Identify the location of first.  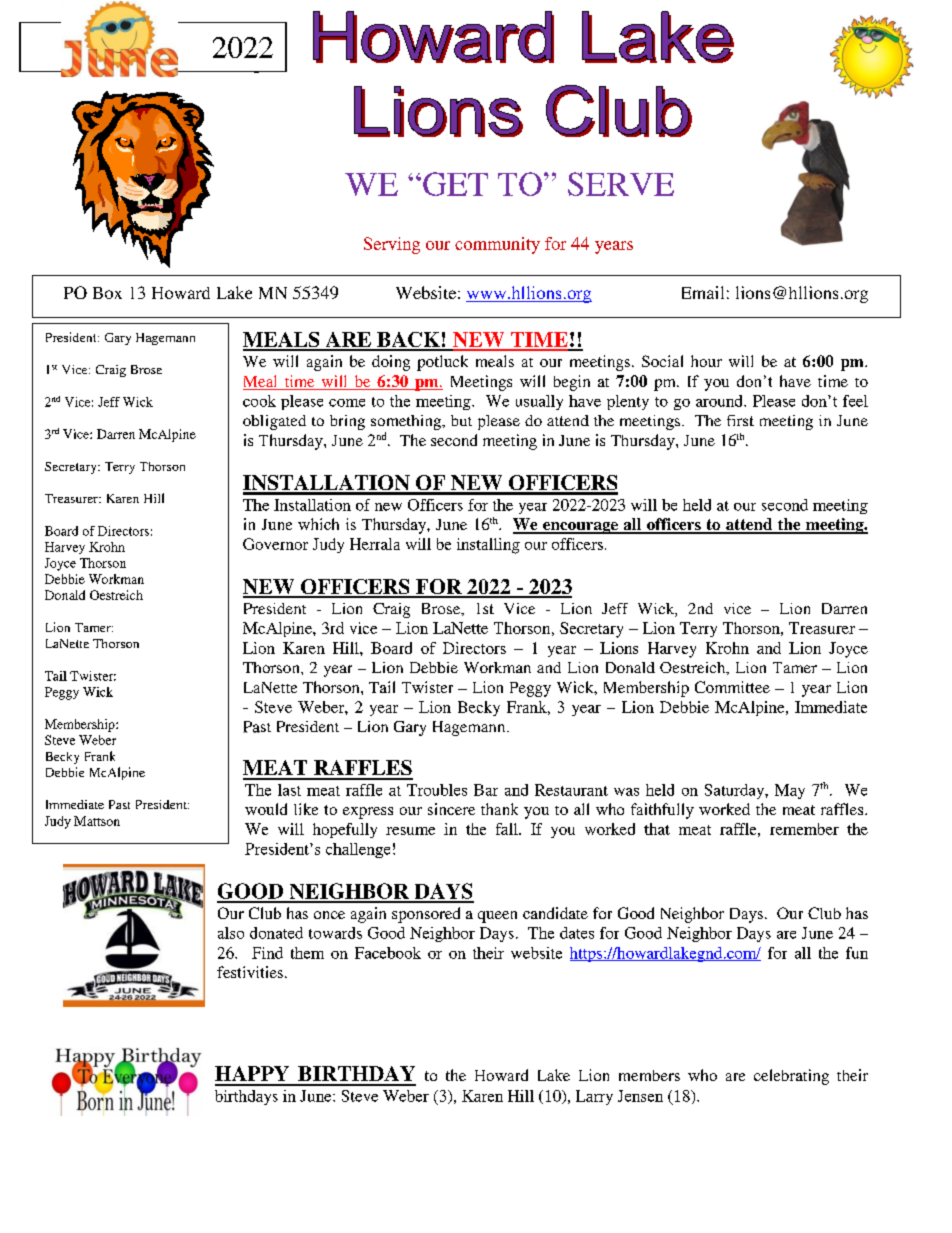
(740, 420).
